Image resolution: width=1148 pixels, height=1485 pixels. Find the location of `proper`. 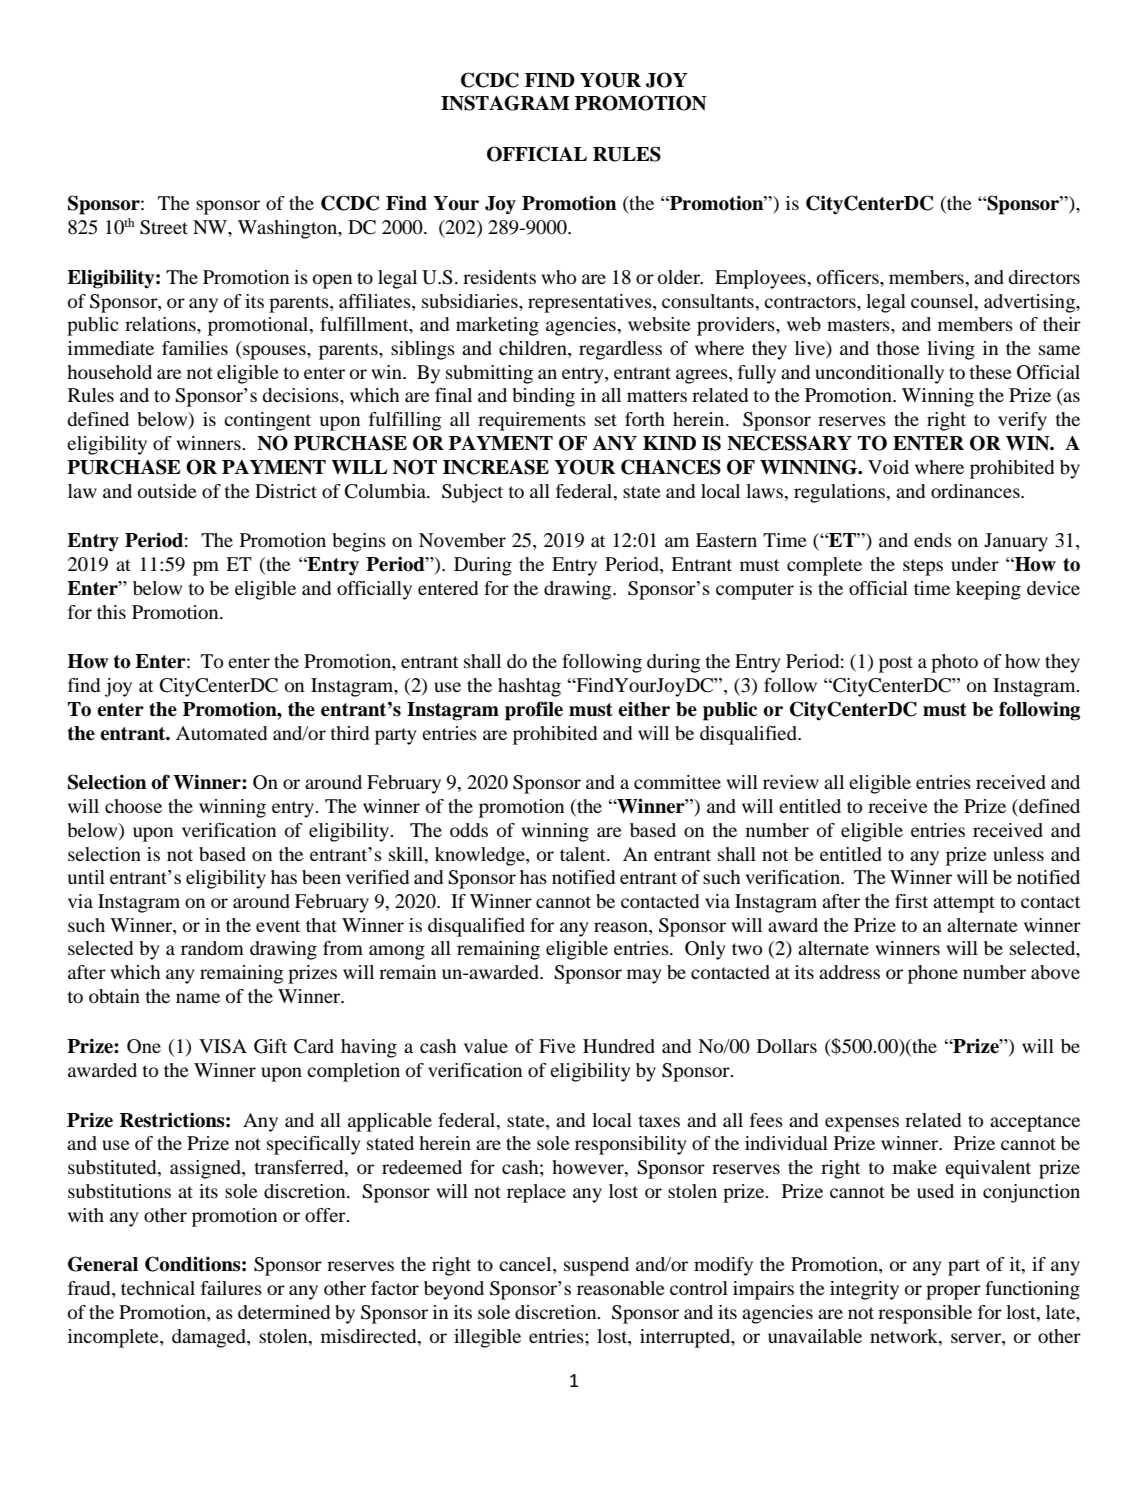

proper is located at coordinates (953, 1292).
